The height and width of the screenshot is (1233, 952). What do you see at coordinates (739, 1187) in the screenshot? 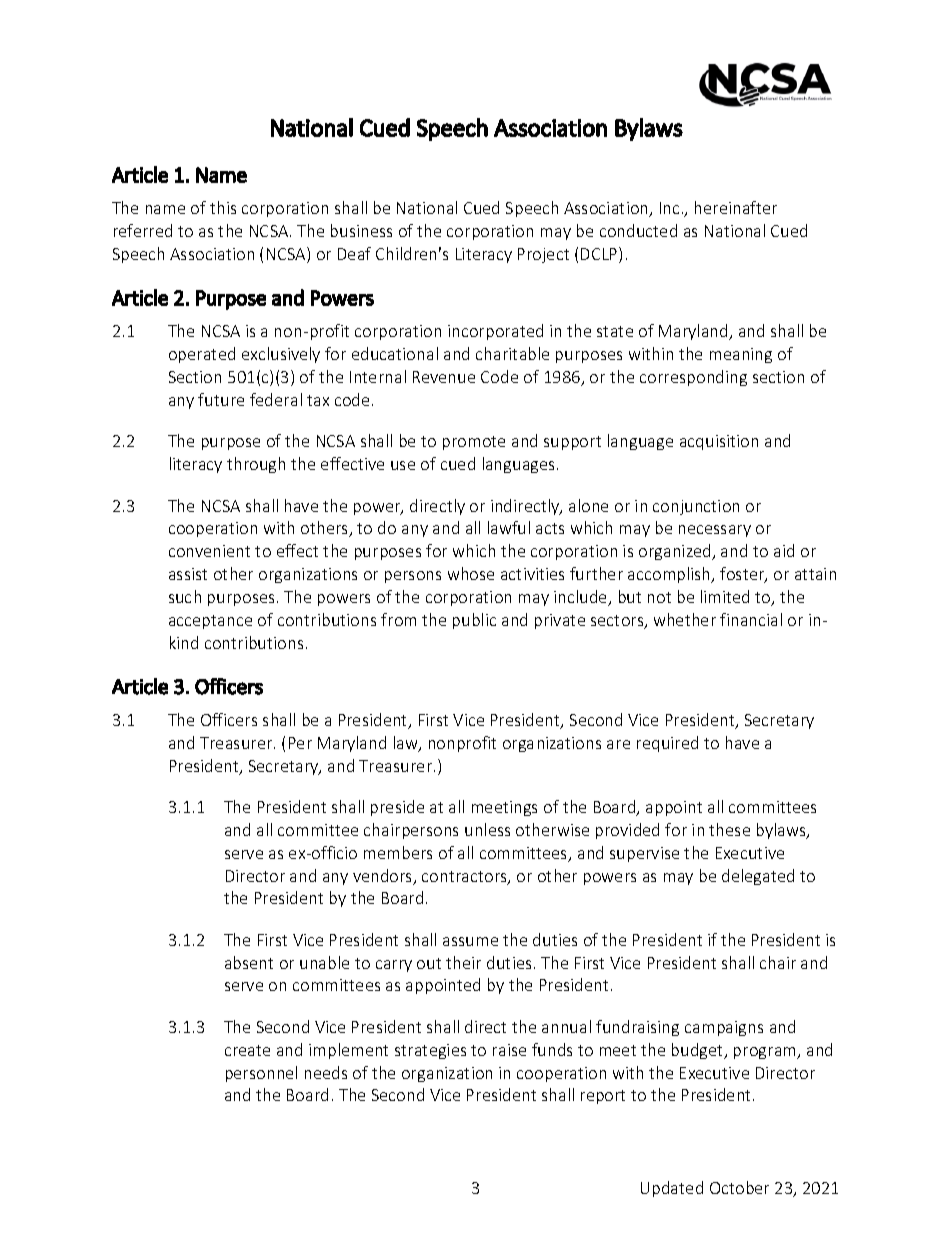
I see `October` at bounding box center [739, 1187].
